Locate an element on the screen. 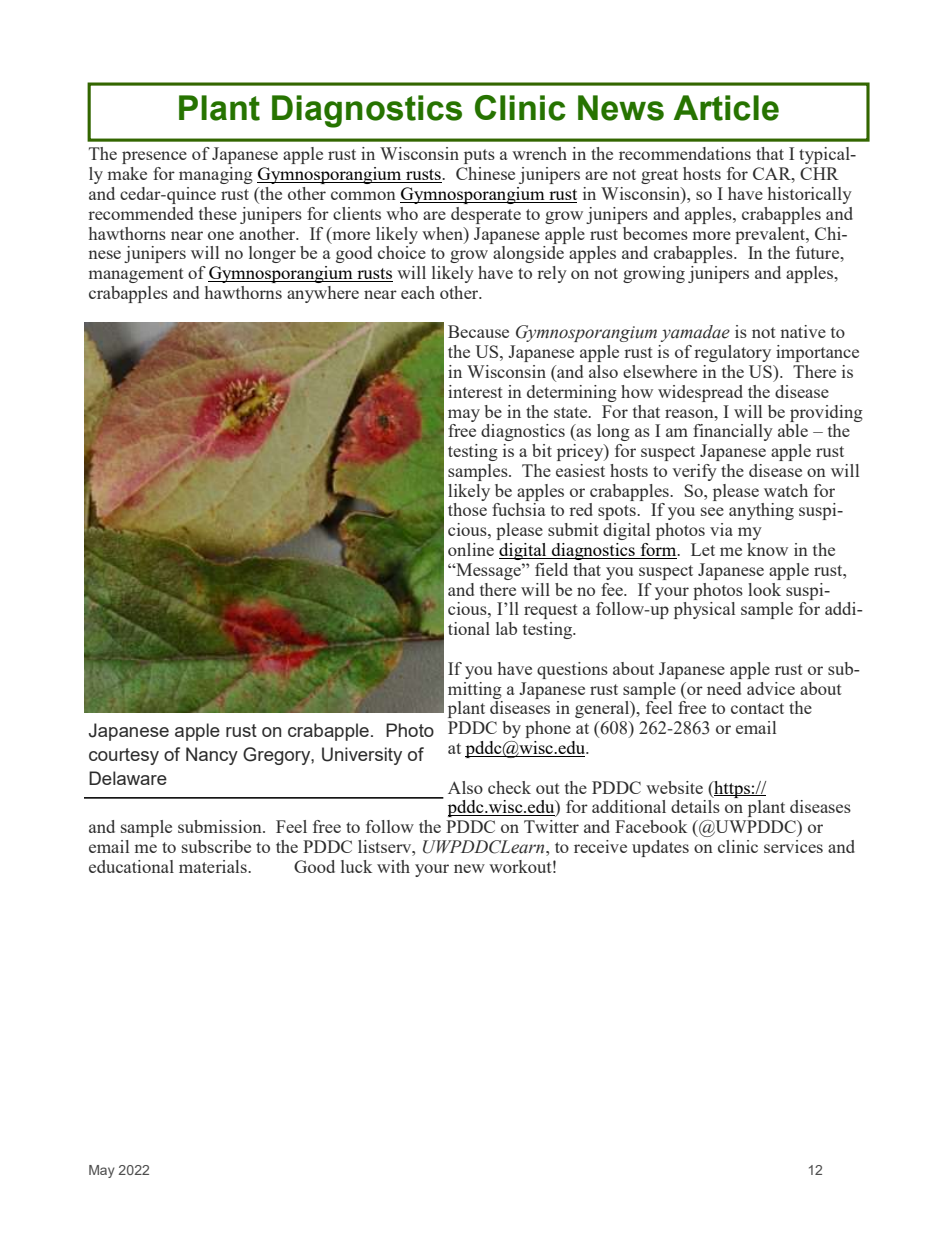 This screenshot has height=1233, width=952. Twitter is located at coordinates (551, 826).
